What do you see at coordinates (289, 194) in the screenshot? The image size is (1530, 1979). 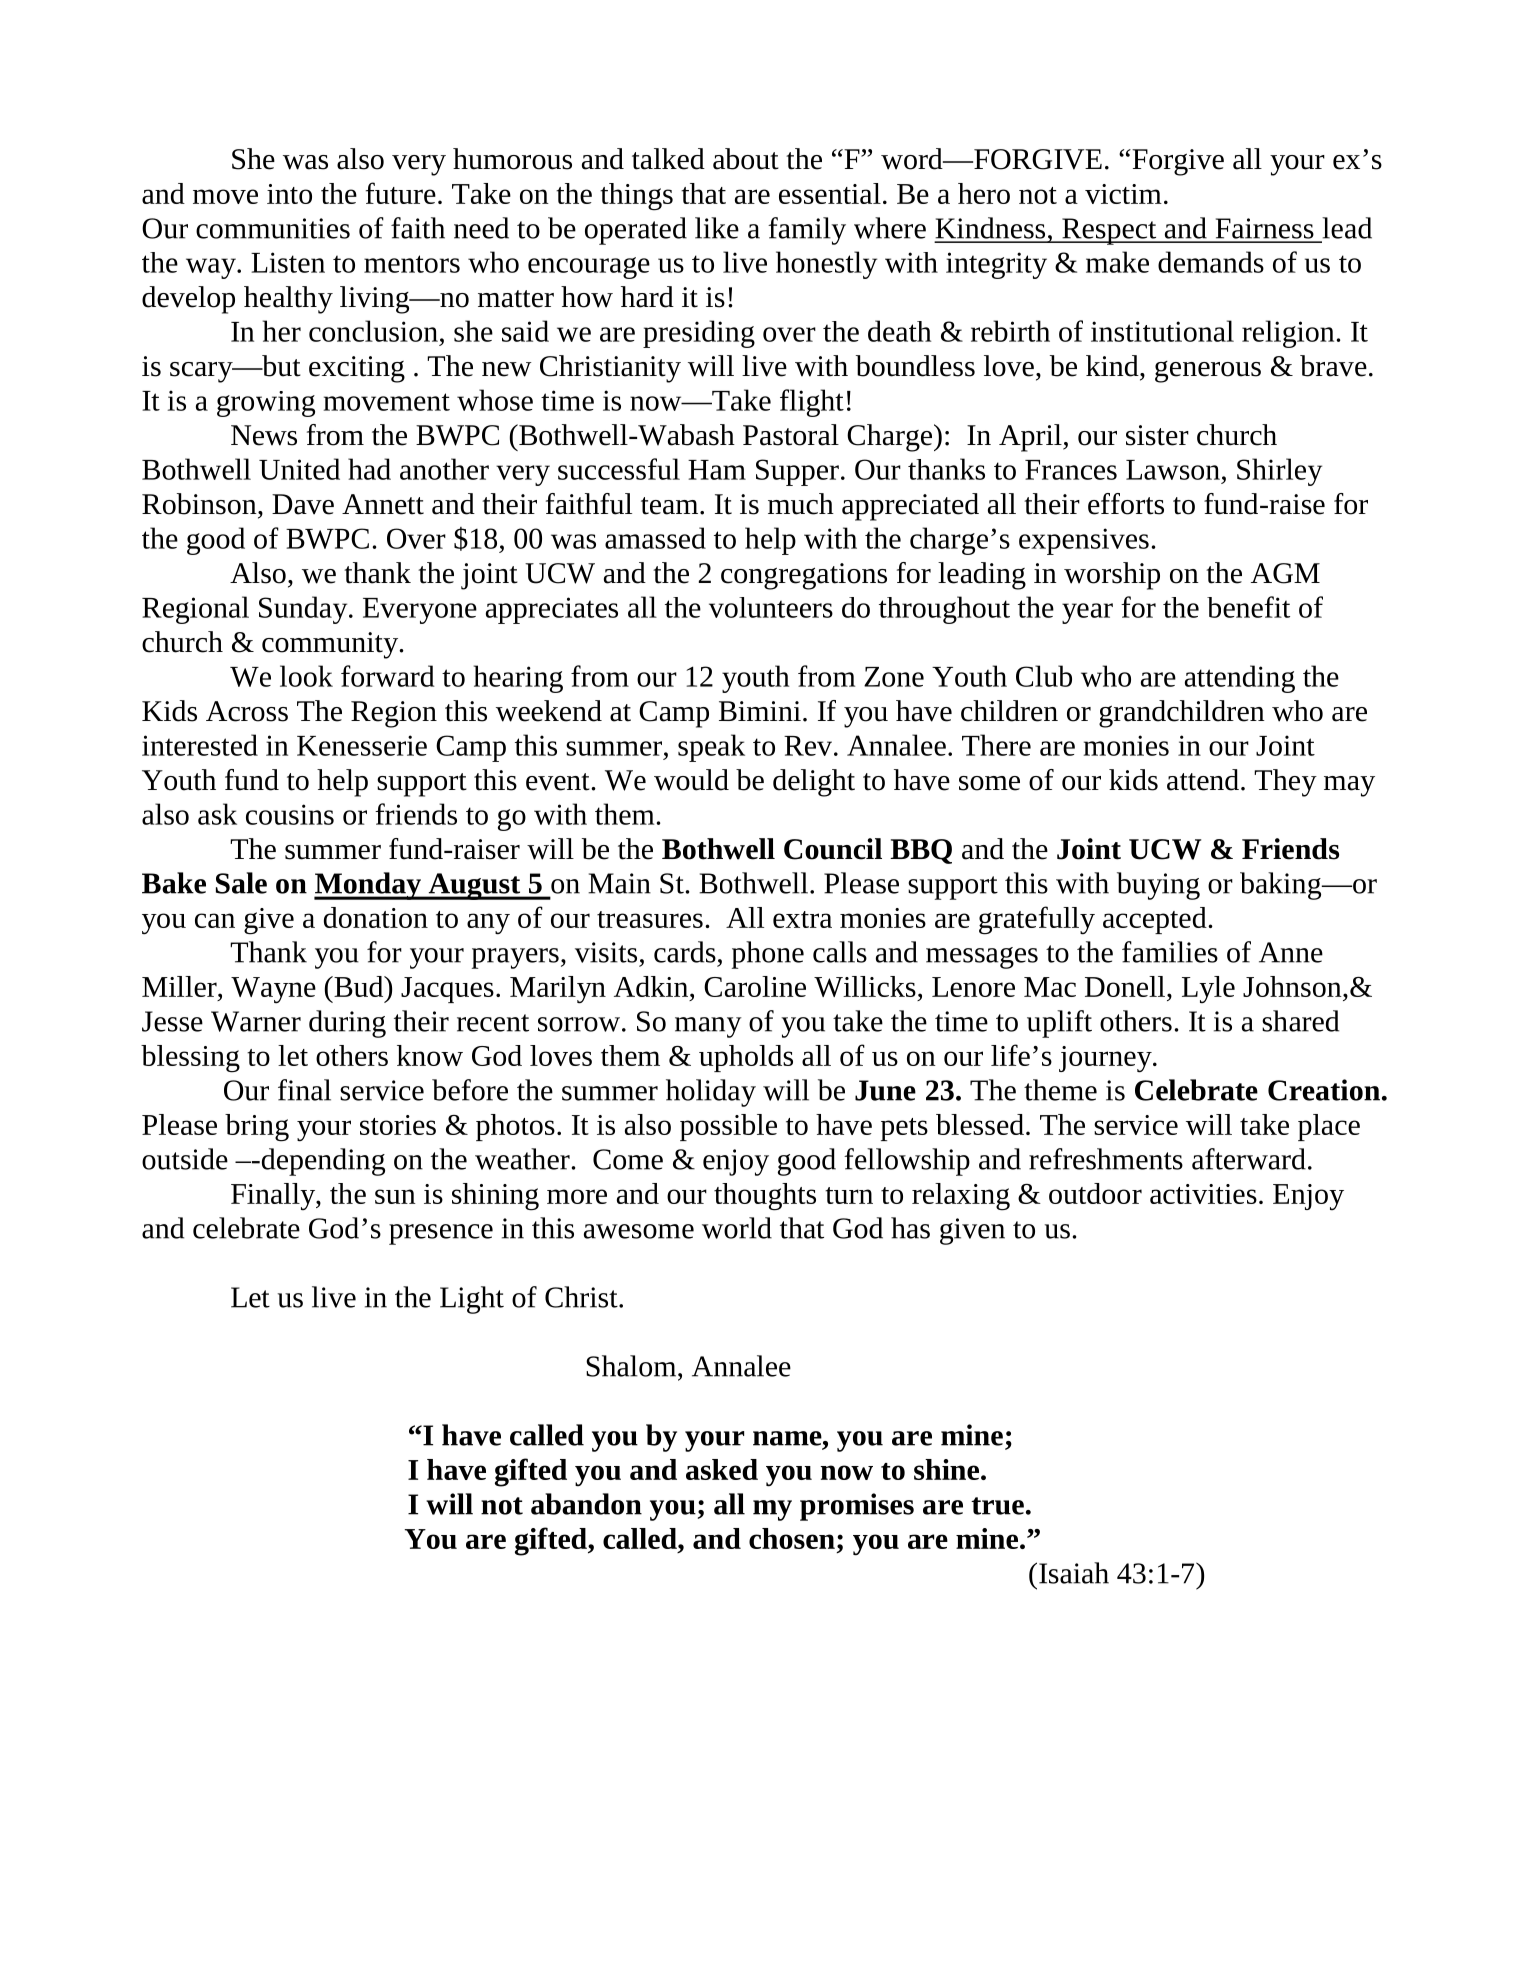 I see `into` at bounding box center [289, 194].
